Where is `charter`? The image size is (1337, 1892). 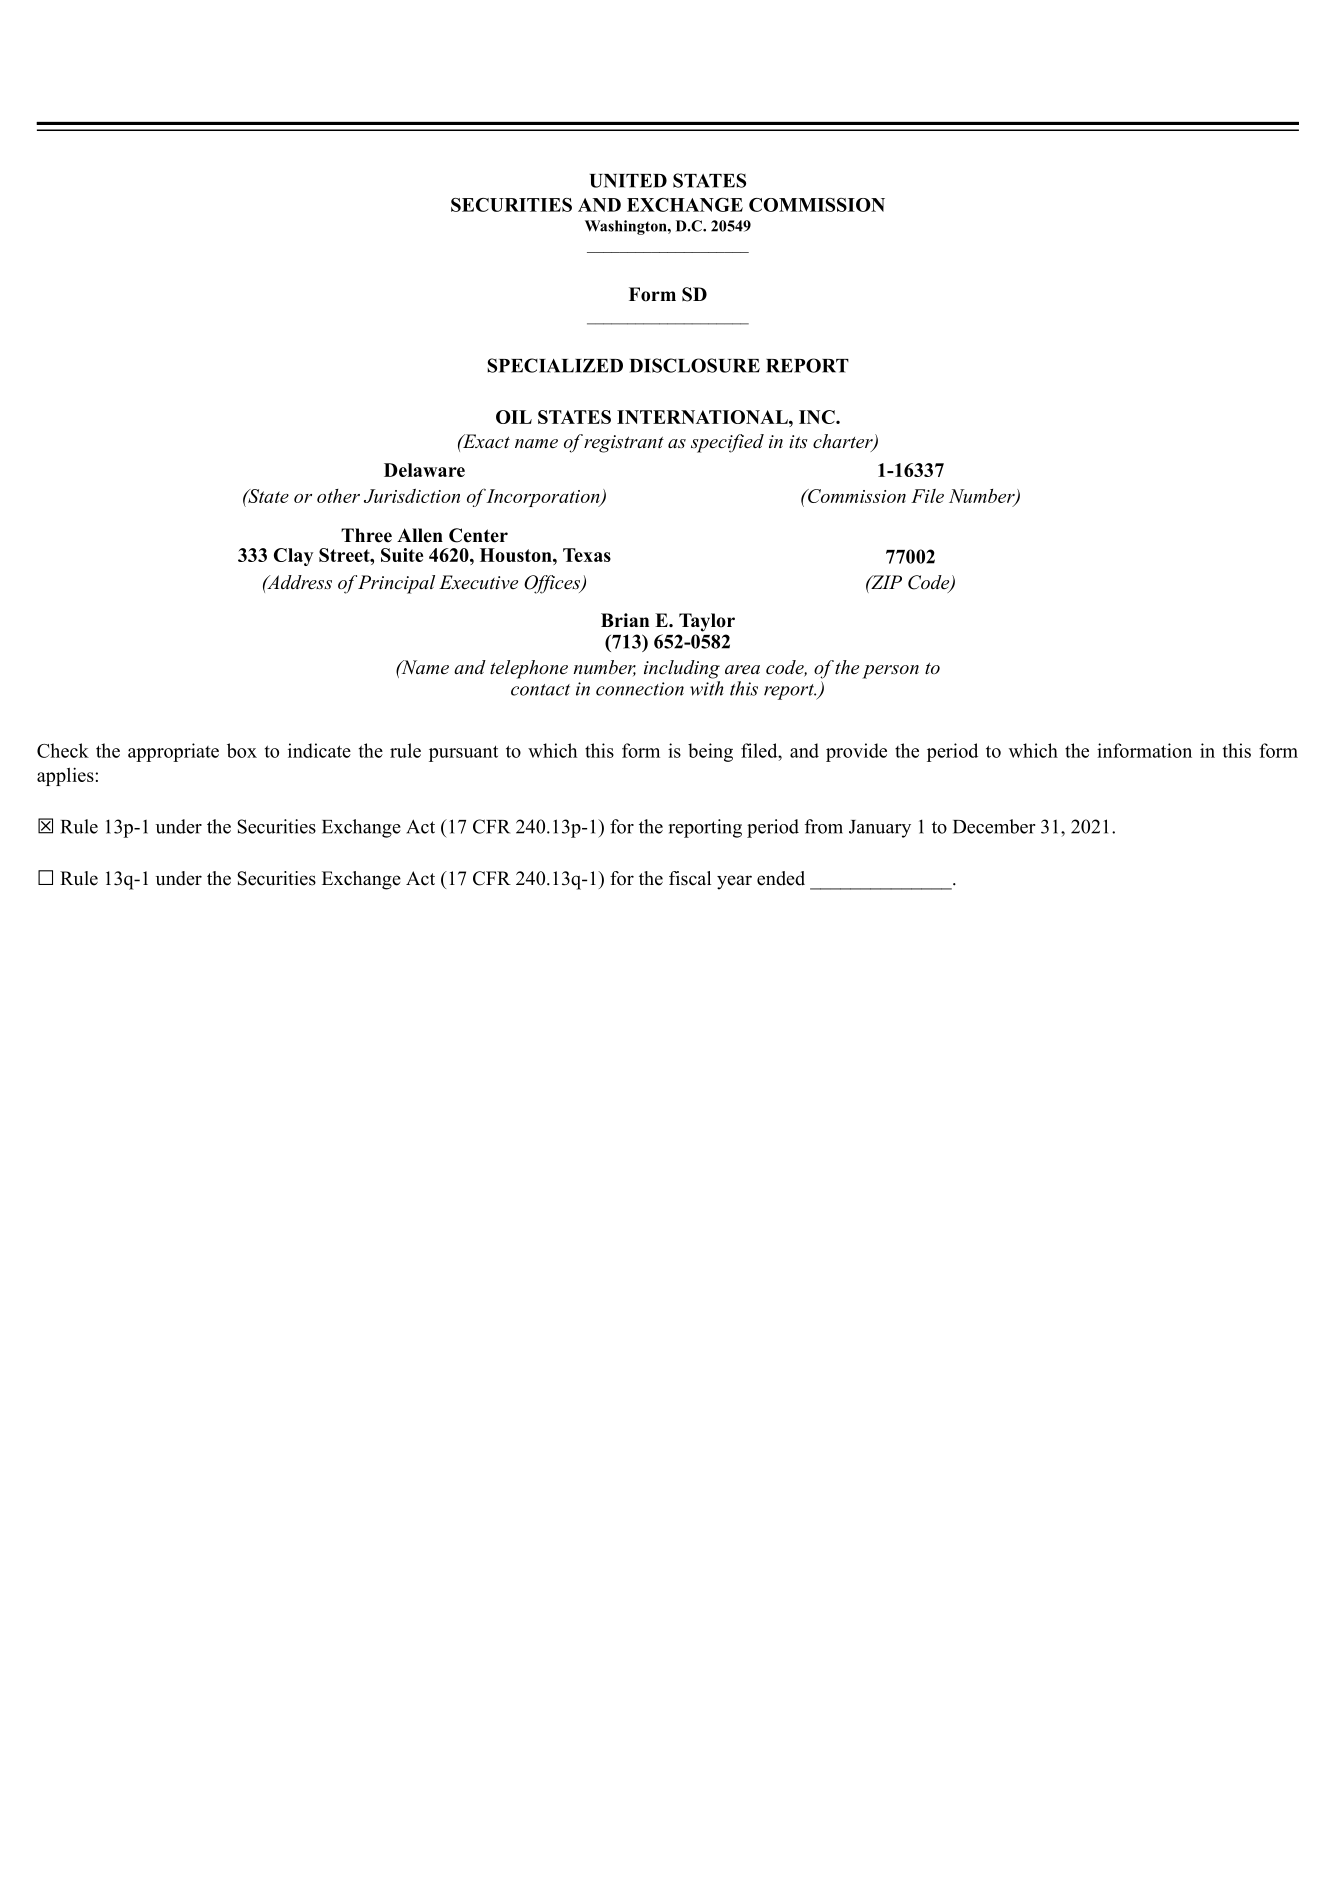 charter is located at coordinates (844, 442).
